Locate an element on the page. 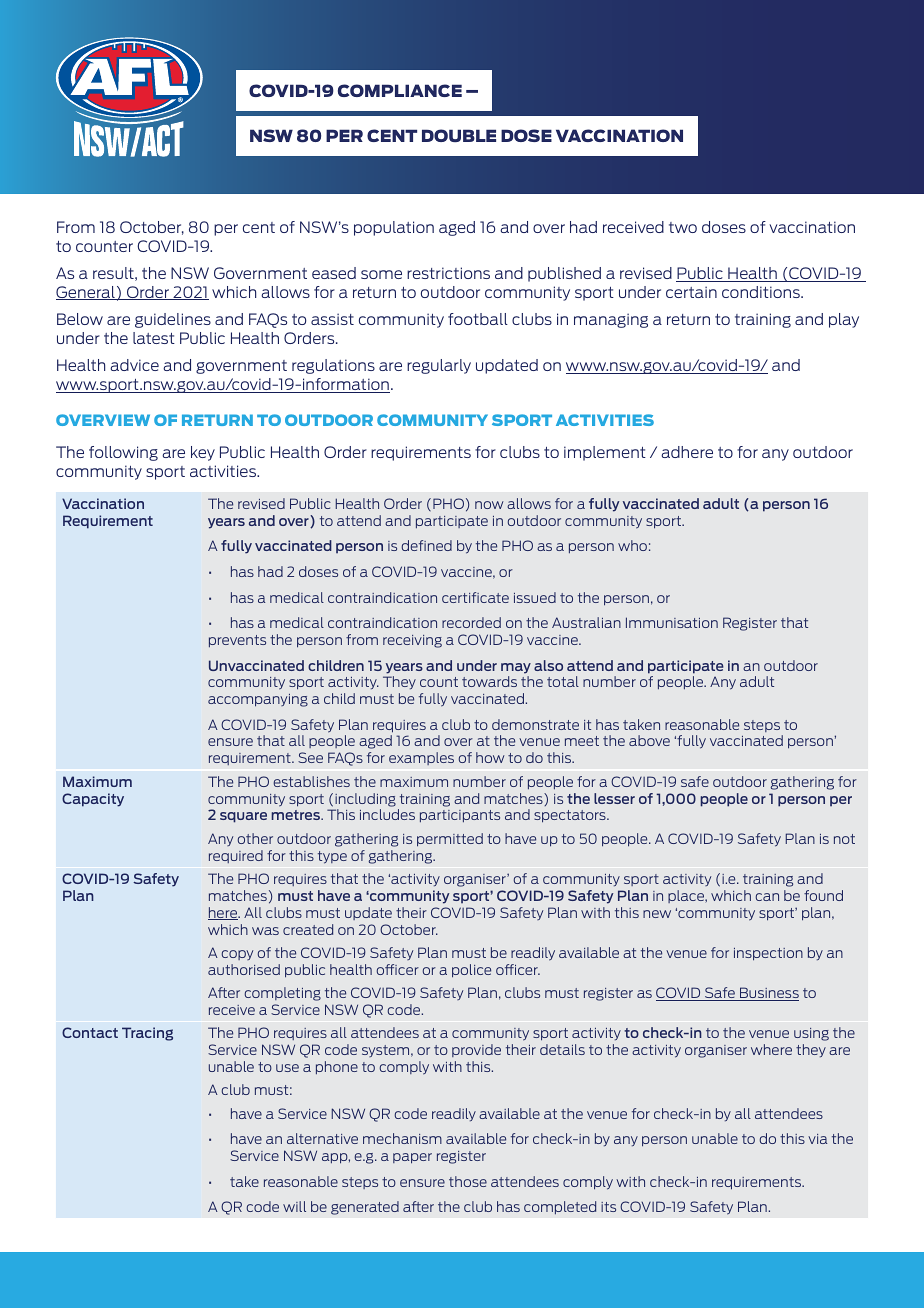  via is located at coordinates (817, 1139).
